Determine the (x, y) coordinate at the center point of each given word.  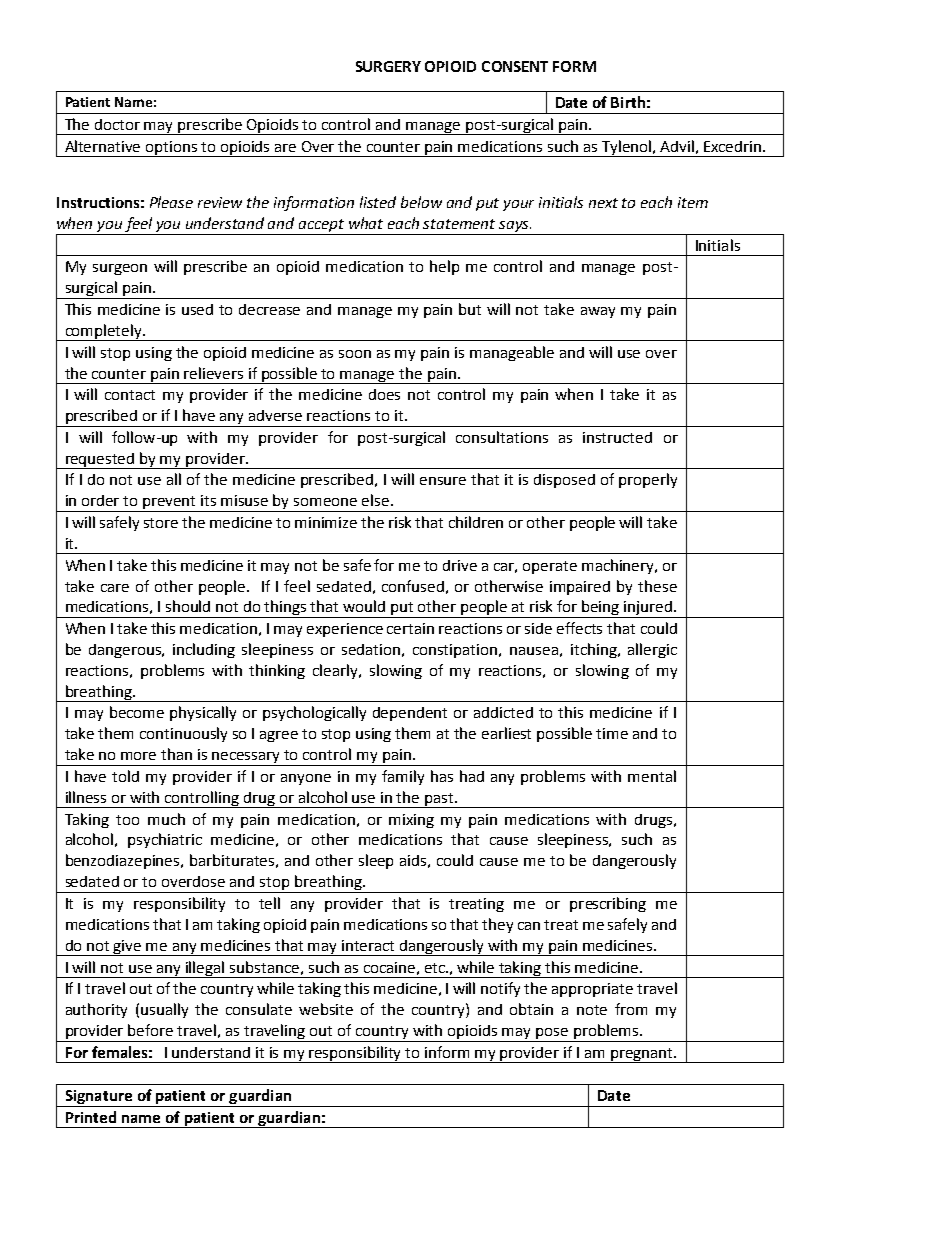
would (364, 606)
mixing (411, 821)
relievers (213, 373)
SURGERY (388, 66)
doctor (117, 124)
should (188, 606)
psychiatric (165, 840)
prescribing (608, 904)
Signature (99, 1098)
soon (355, 354)
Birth (628, 102)
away (598, 312)
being (601, 609)
